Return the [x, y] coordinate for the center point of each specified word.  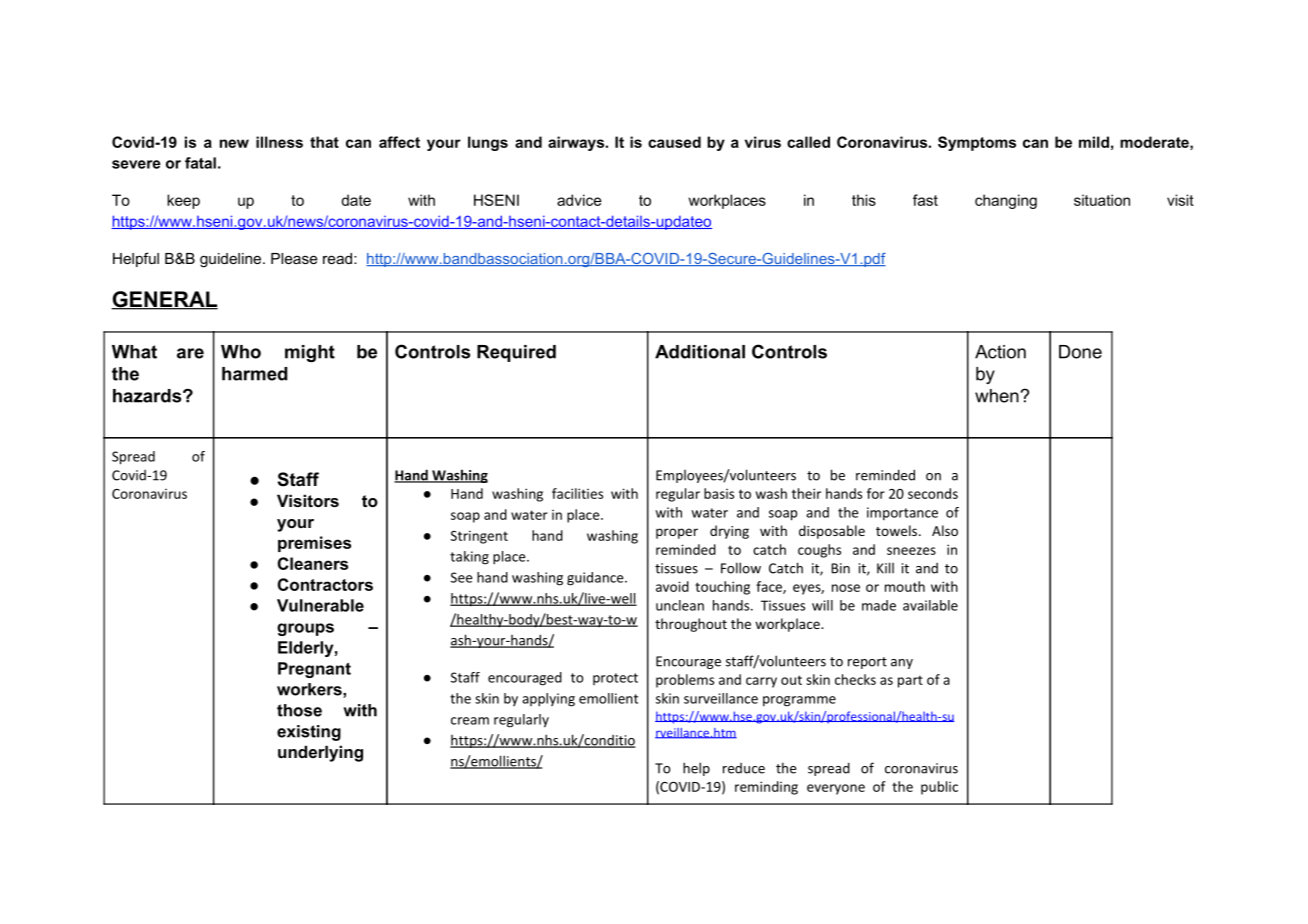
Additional [700, 352]
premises [314, 544]
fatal [200, 163]
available [930, 605]
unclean [680, 605]
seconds [933, 493]
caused [674, 142]
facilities [577, 493]
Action [1000, 352]
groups [305, 629]
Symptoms [977, 143]
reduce [744, 768]
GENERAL [164, 300]
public [939, 788]
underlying [320, 753]
